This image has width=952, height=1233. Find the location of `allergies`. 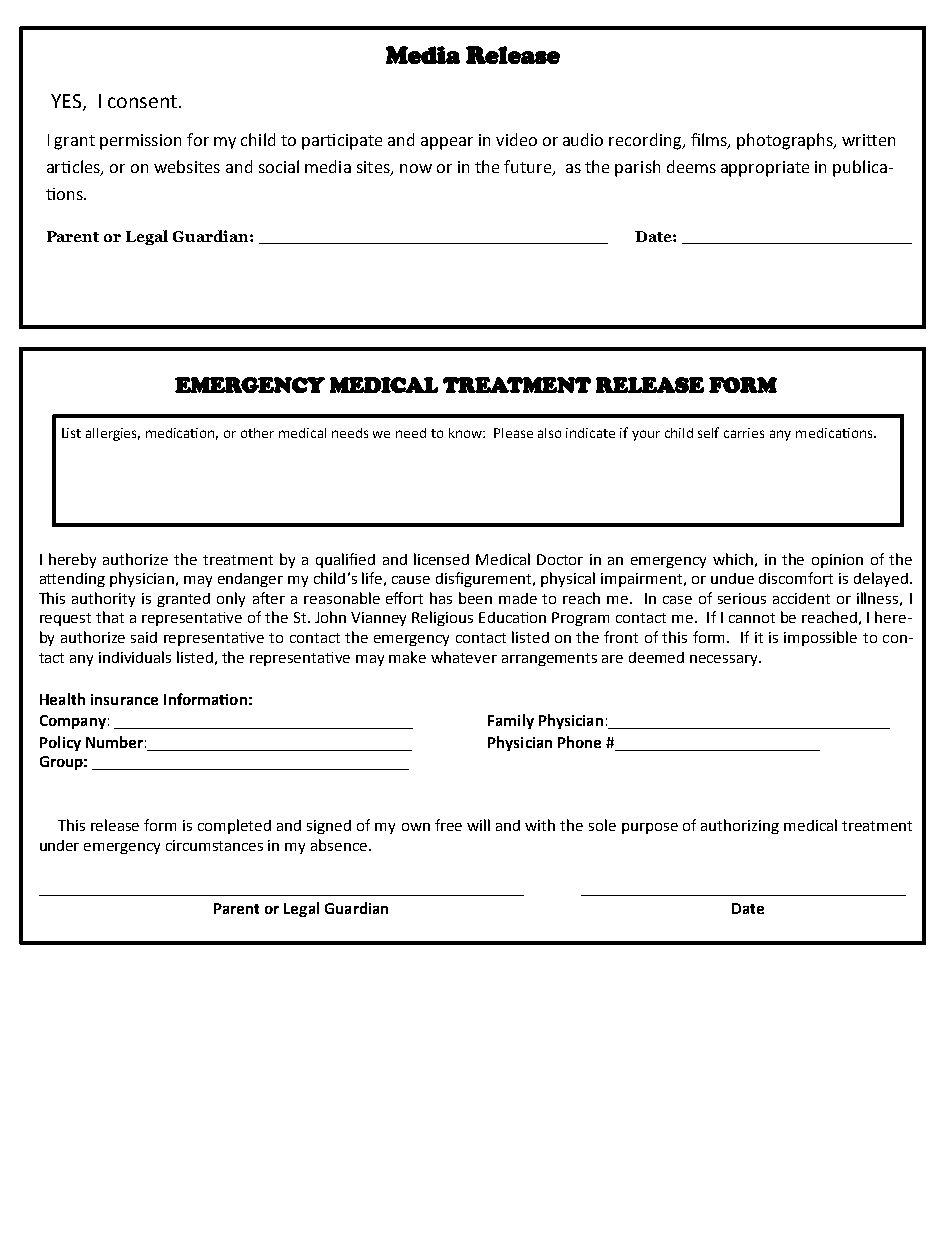

allergies is located at coordinates (113, 434).
